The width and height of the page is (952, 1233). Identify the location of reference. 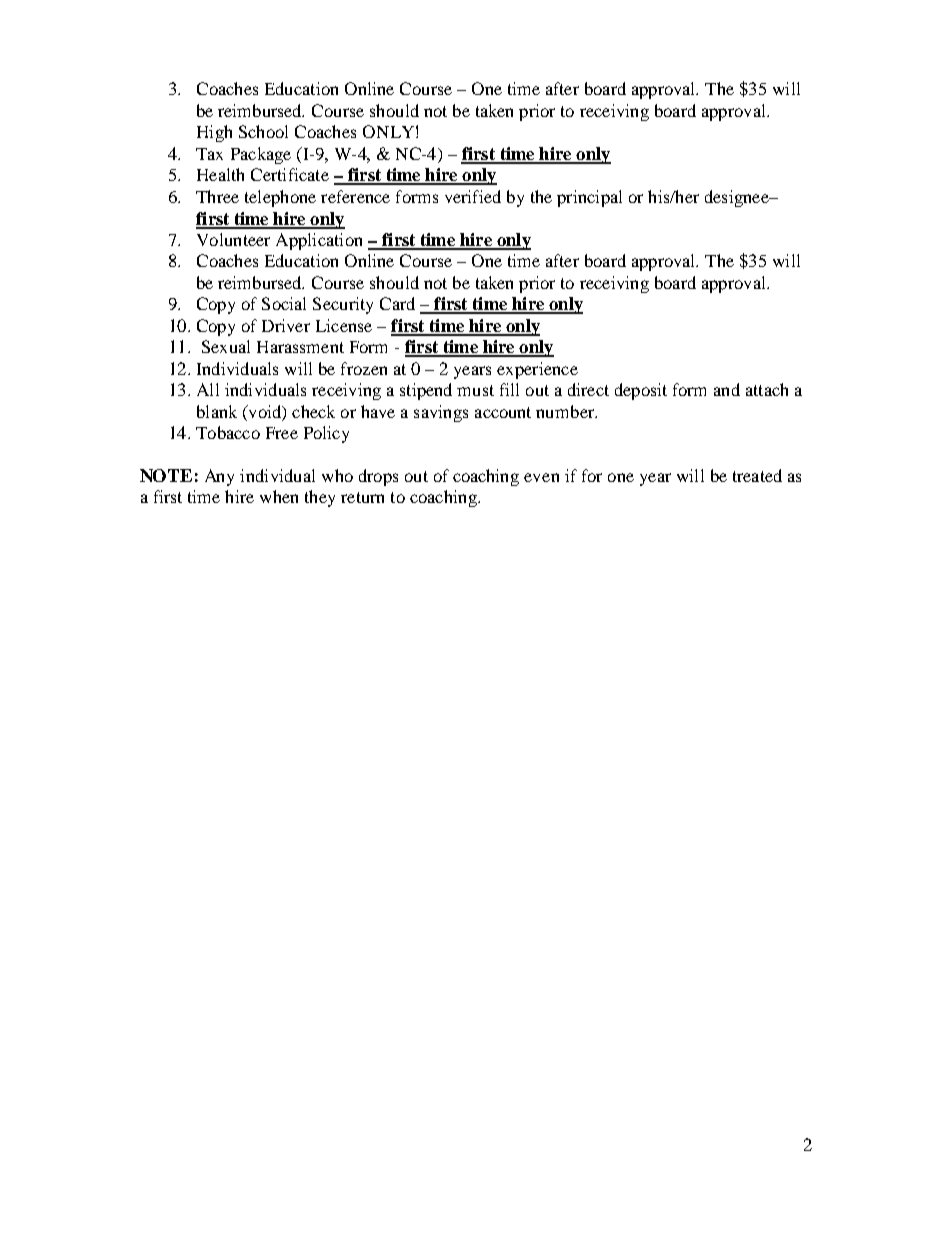
(355, 196).
